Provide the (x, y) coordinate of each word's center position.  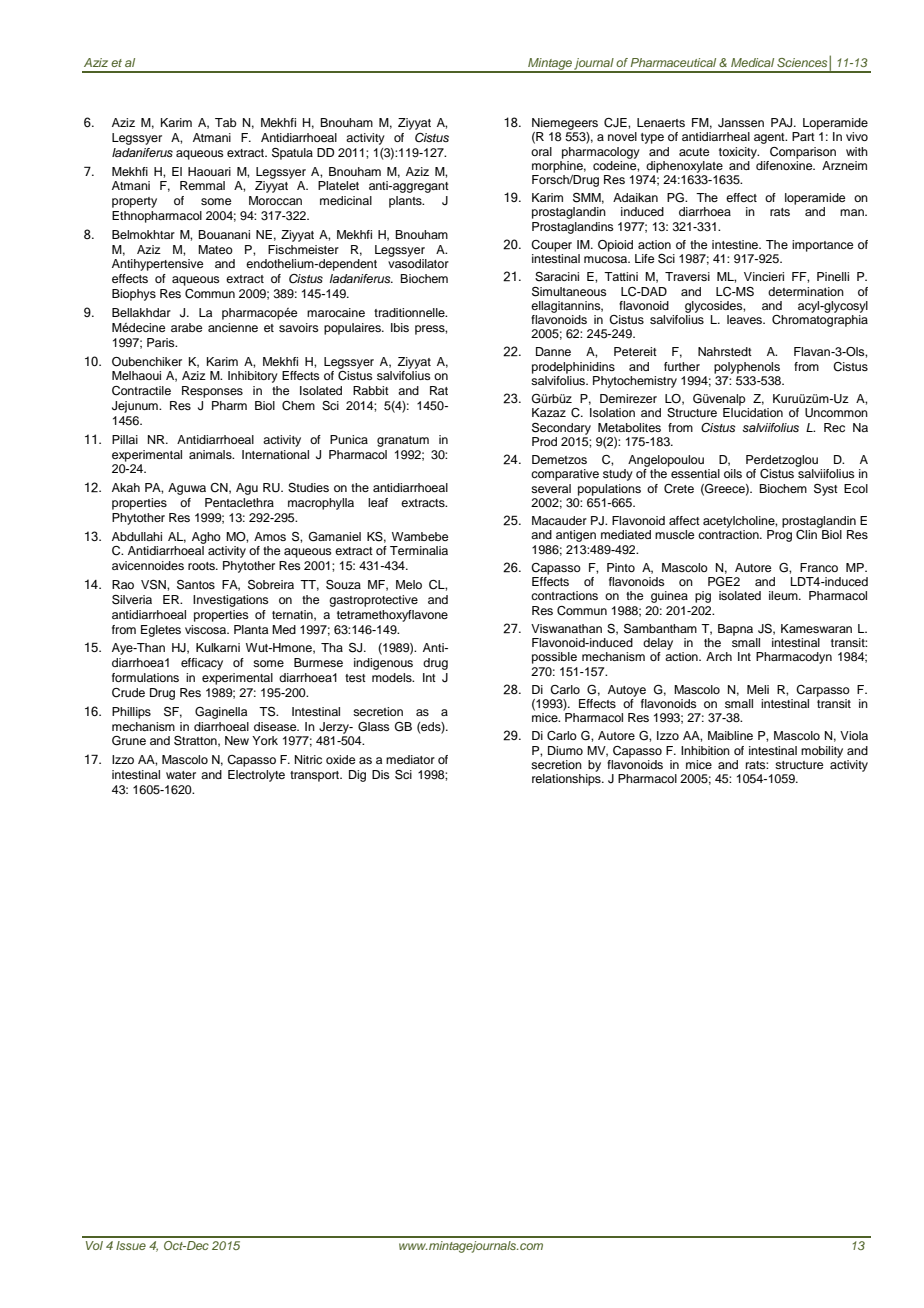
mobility (822, 752)
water (181, 775)
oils (733, 473)
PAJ (783, 123)
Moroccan (275, 200)
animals (211, 454)
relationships (567, 780)
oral (541, 151)
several (551, 488)
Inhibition (705, 750)
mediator (410, 759)
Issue (131, 1245)
